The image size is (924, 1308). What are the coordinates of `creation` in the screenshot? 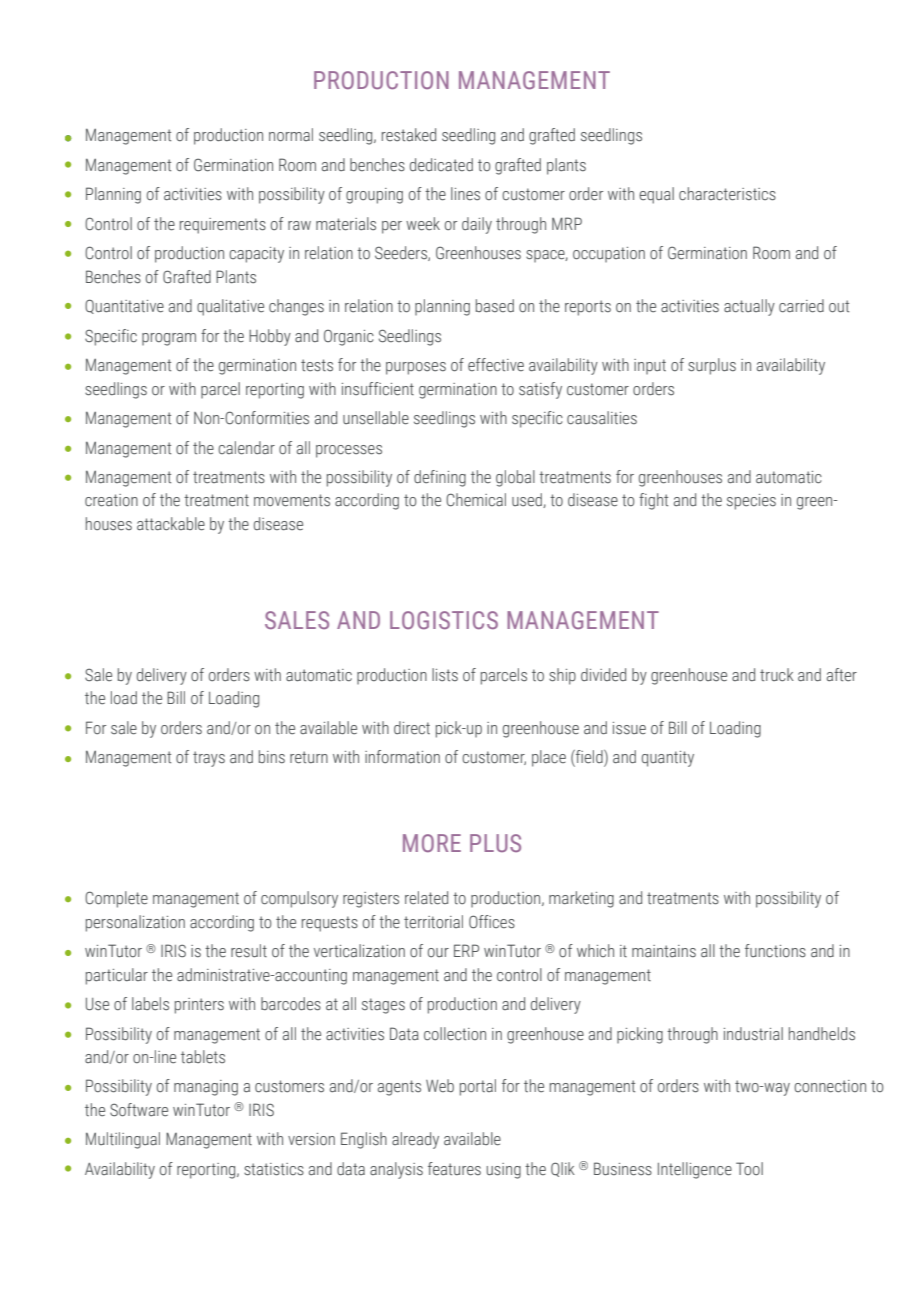 It's located at (111, 500).
